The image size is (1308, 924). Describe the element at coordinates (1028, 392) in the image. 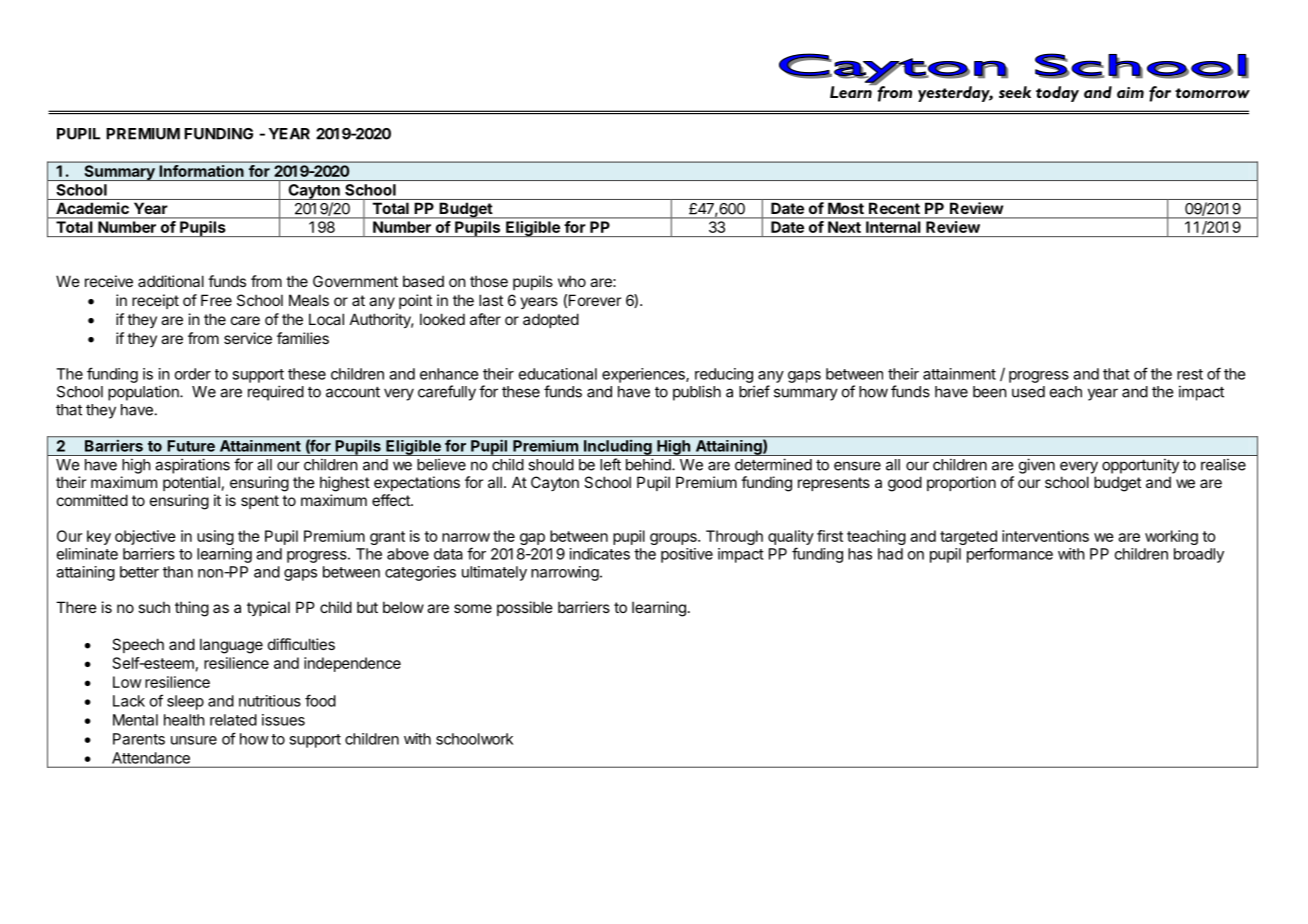

I see `used` at that location.
